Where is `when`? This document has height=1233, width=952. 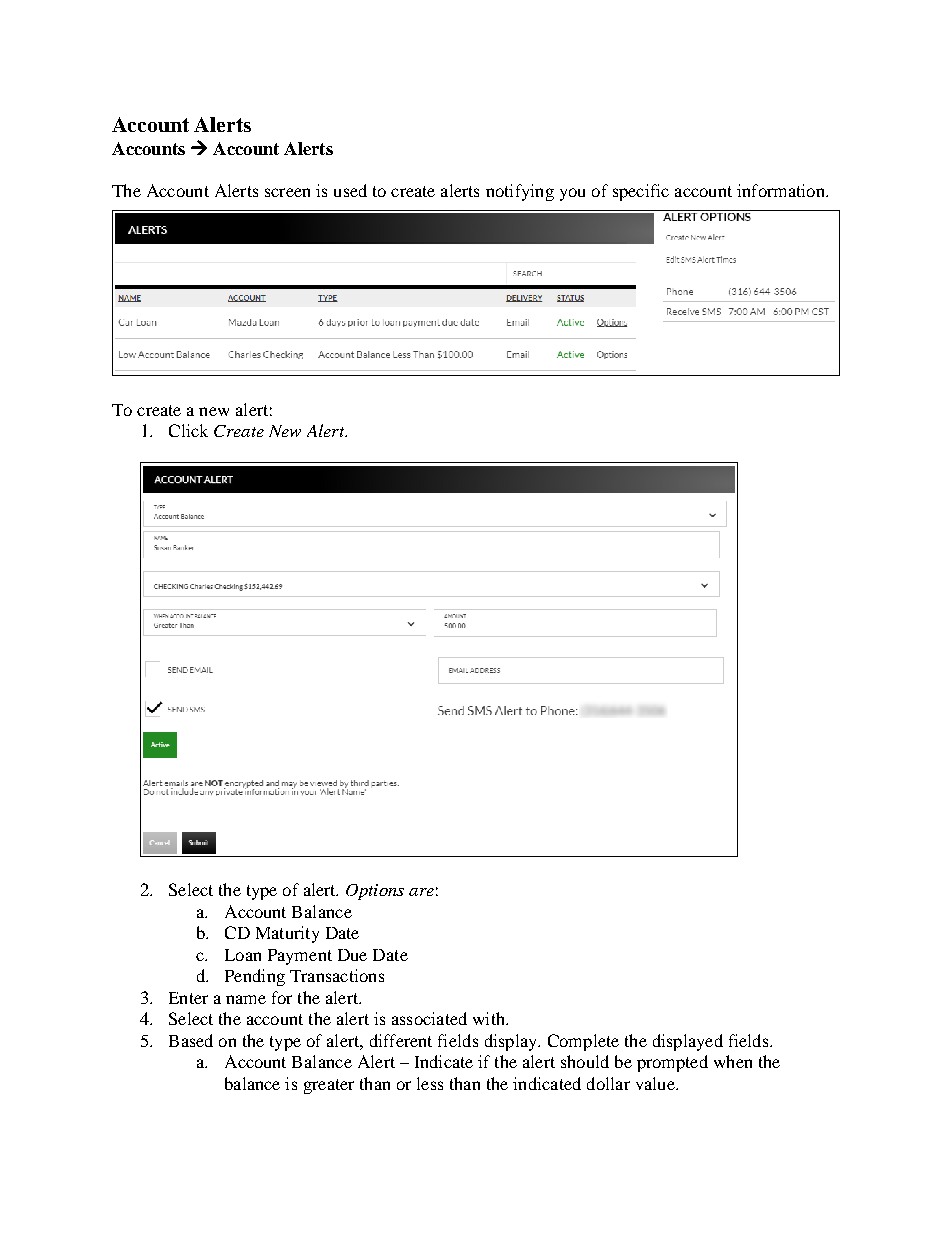 when is located at coordinates (733, 1061).
